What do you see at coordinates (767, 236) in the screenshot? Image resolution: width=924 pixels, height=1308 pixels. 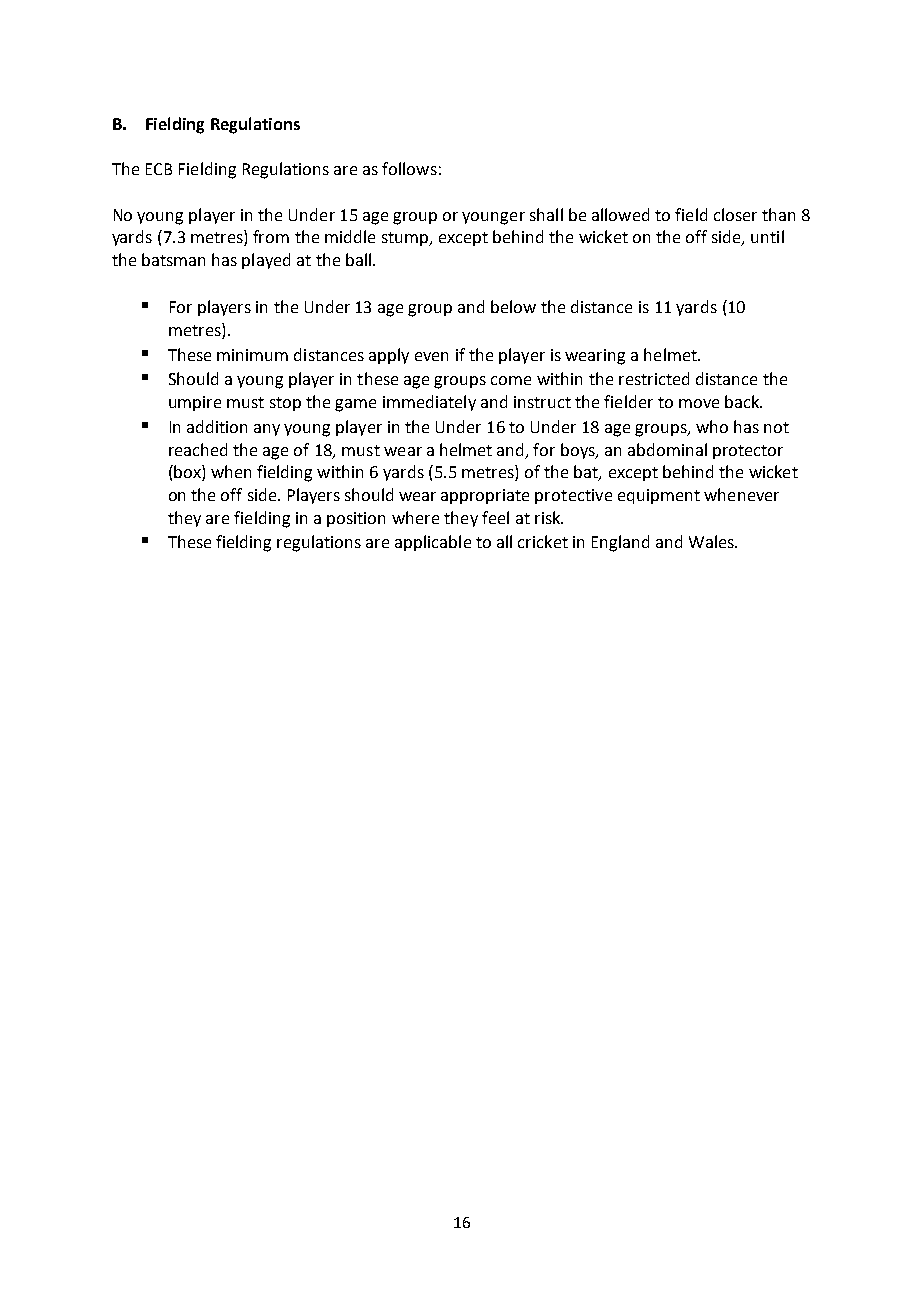 I see `until` at bounding box center [767, 236].
